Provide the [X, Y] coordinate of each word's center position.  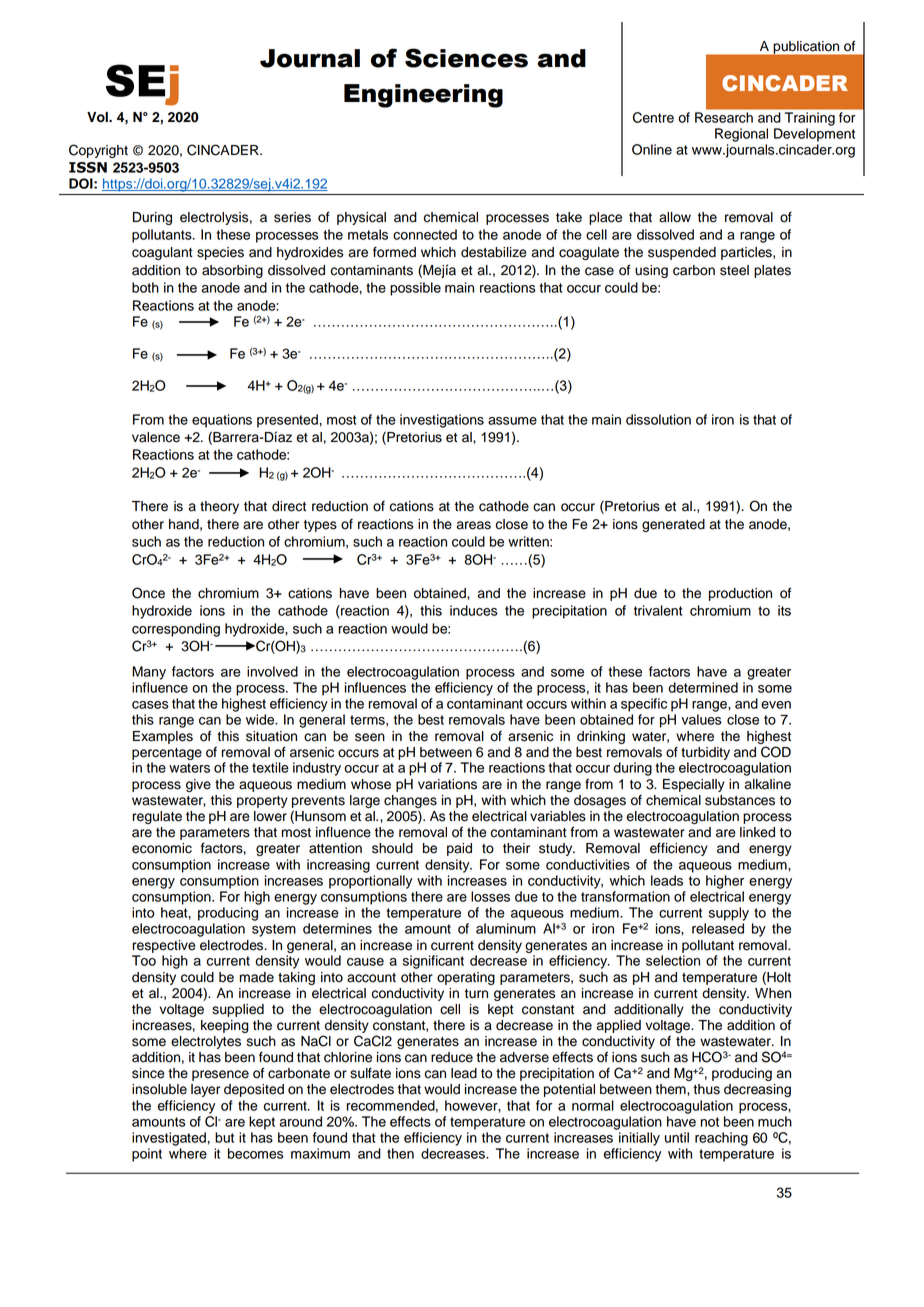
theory [219, 507]
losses [490, 896]
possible [415, 289]
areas [474, 525]
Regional [741, 135]
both [145, 287]
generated [673, 525]
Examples [163, 737]
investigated [169, 1139]
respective [164, 946]
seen [370, 737]
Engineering [423, 96]
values [701, 719]
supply [729, 914]
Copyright [98, 151]
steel [734, 270]
